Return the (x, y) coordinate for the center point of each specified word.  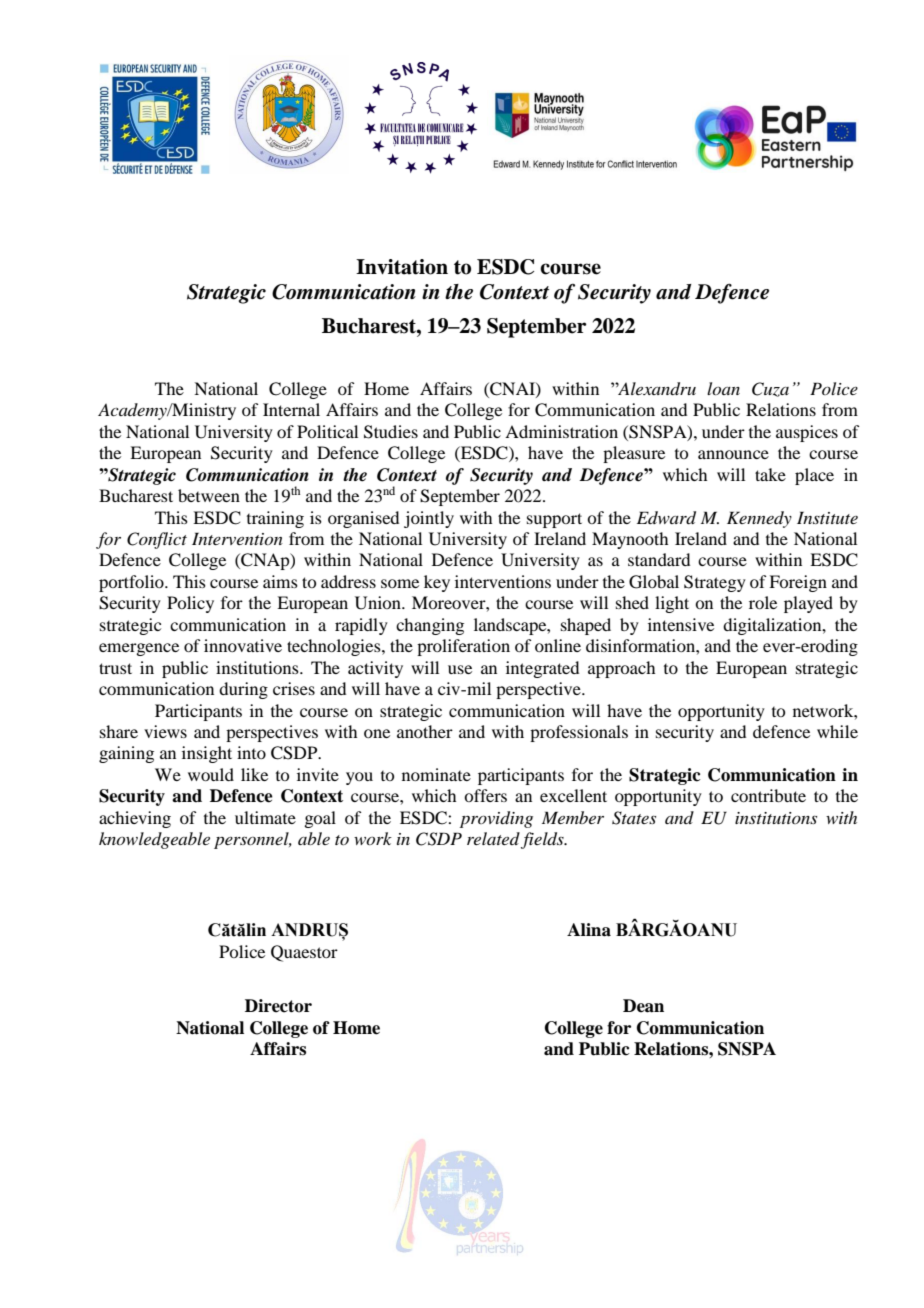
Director (278, 1006)
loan (723, 388)
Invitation (402, 267)
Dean (643, 1006)
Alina (589, 930)
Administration (561, 431)
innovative (243, 645)
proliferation (463, 647)
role (763, 602)
